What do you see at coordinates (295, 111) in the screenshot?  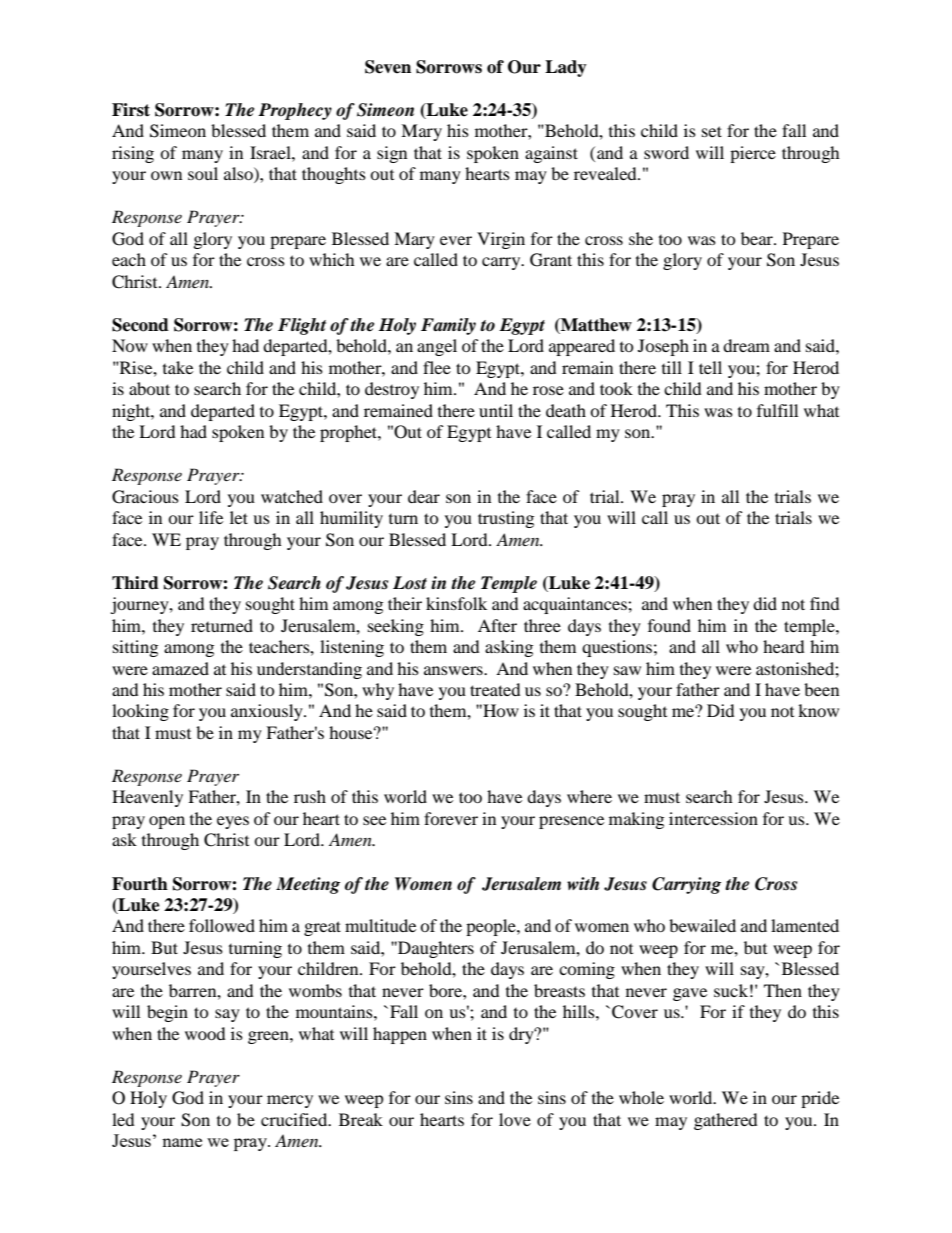 I see `Prophecy` at bounding box center [295, 111].
